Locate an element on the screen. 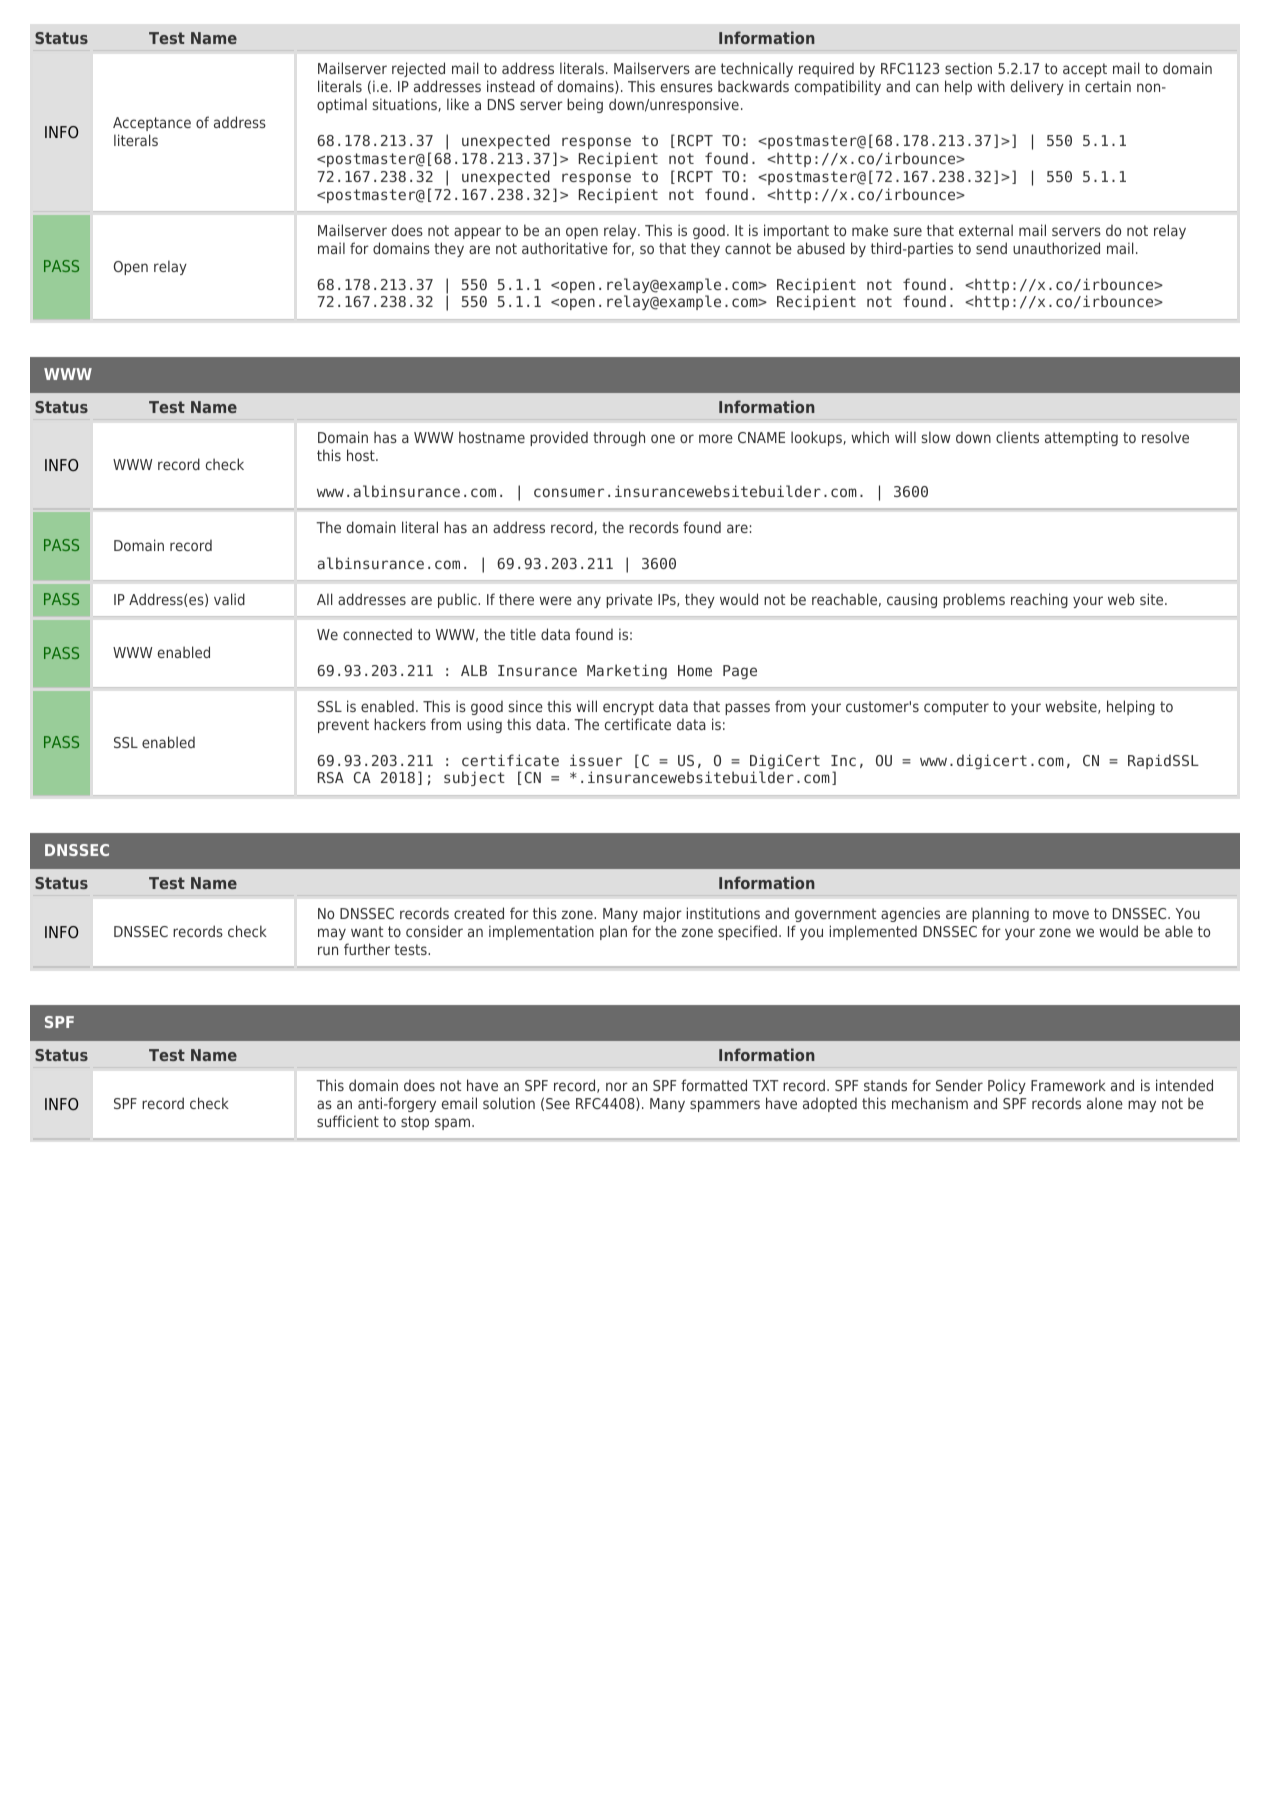  formatted is located at coordinates (714, 1085).
